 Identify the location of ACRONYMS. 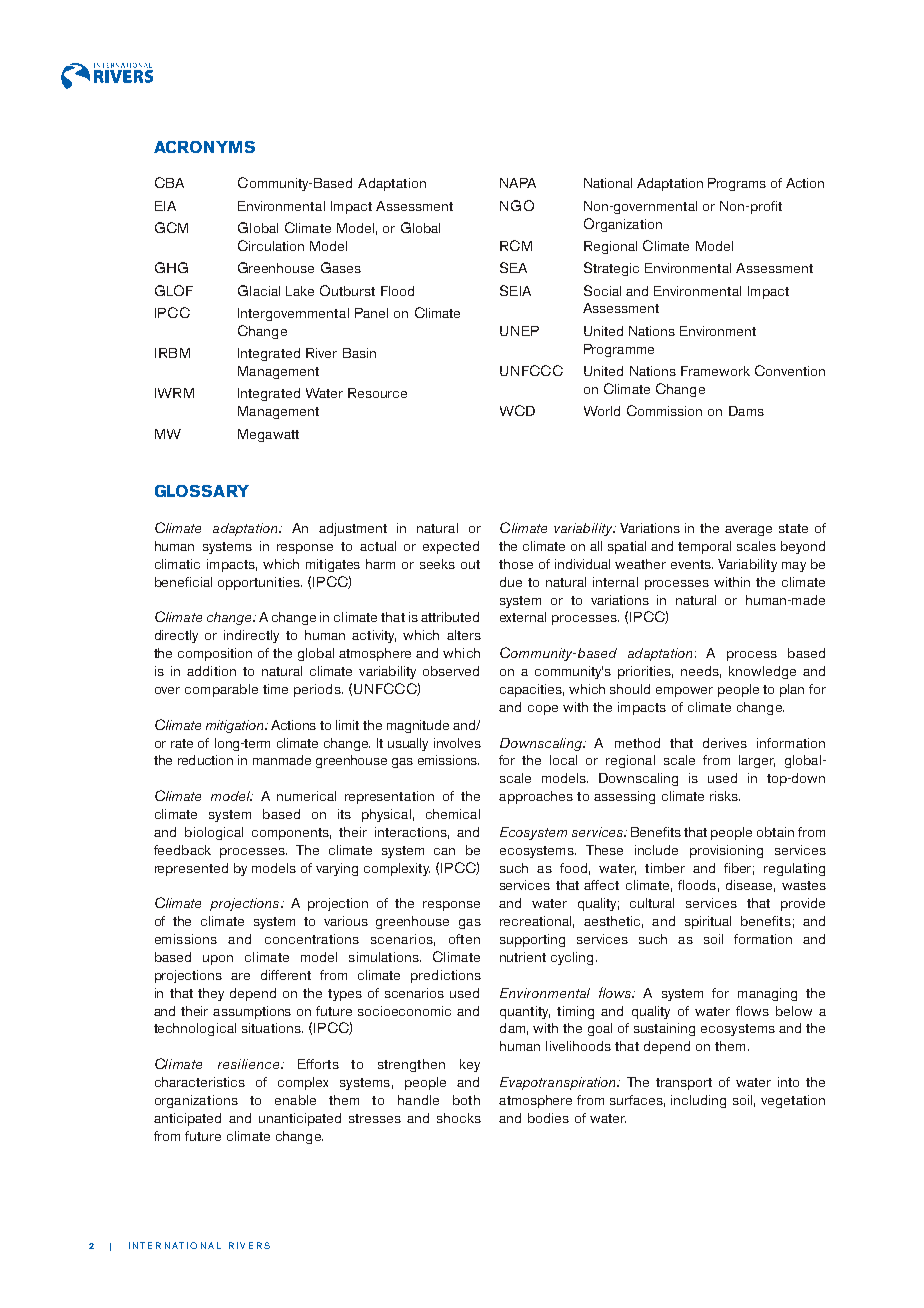
(204, 147).
